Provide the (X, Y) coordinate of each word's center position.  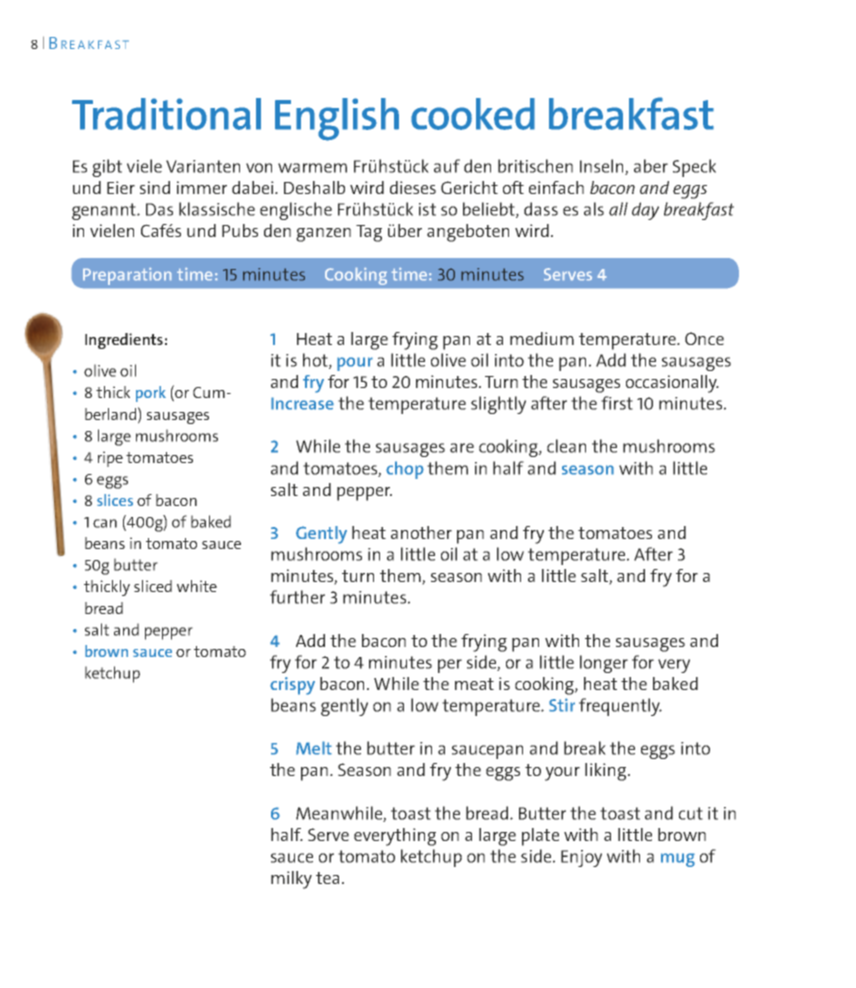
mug (678, 860)
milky (291, 880)
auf (447, 166)
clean (566, 446)
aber (651, 166)
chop (405, 470)
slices (115, 500)
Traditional (166, 114)
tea (327, 878)
